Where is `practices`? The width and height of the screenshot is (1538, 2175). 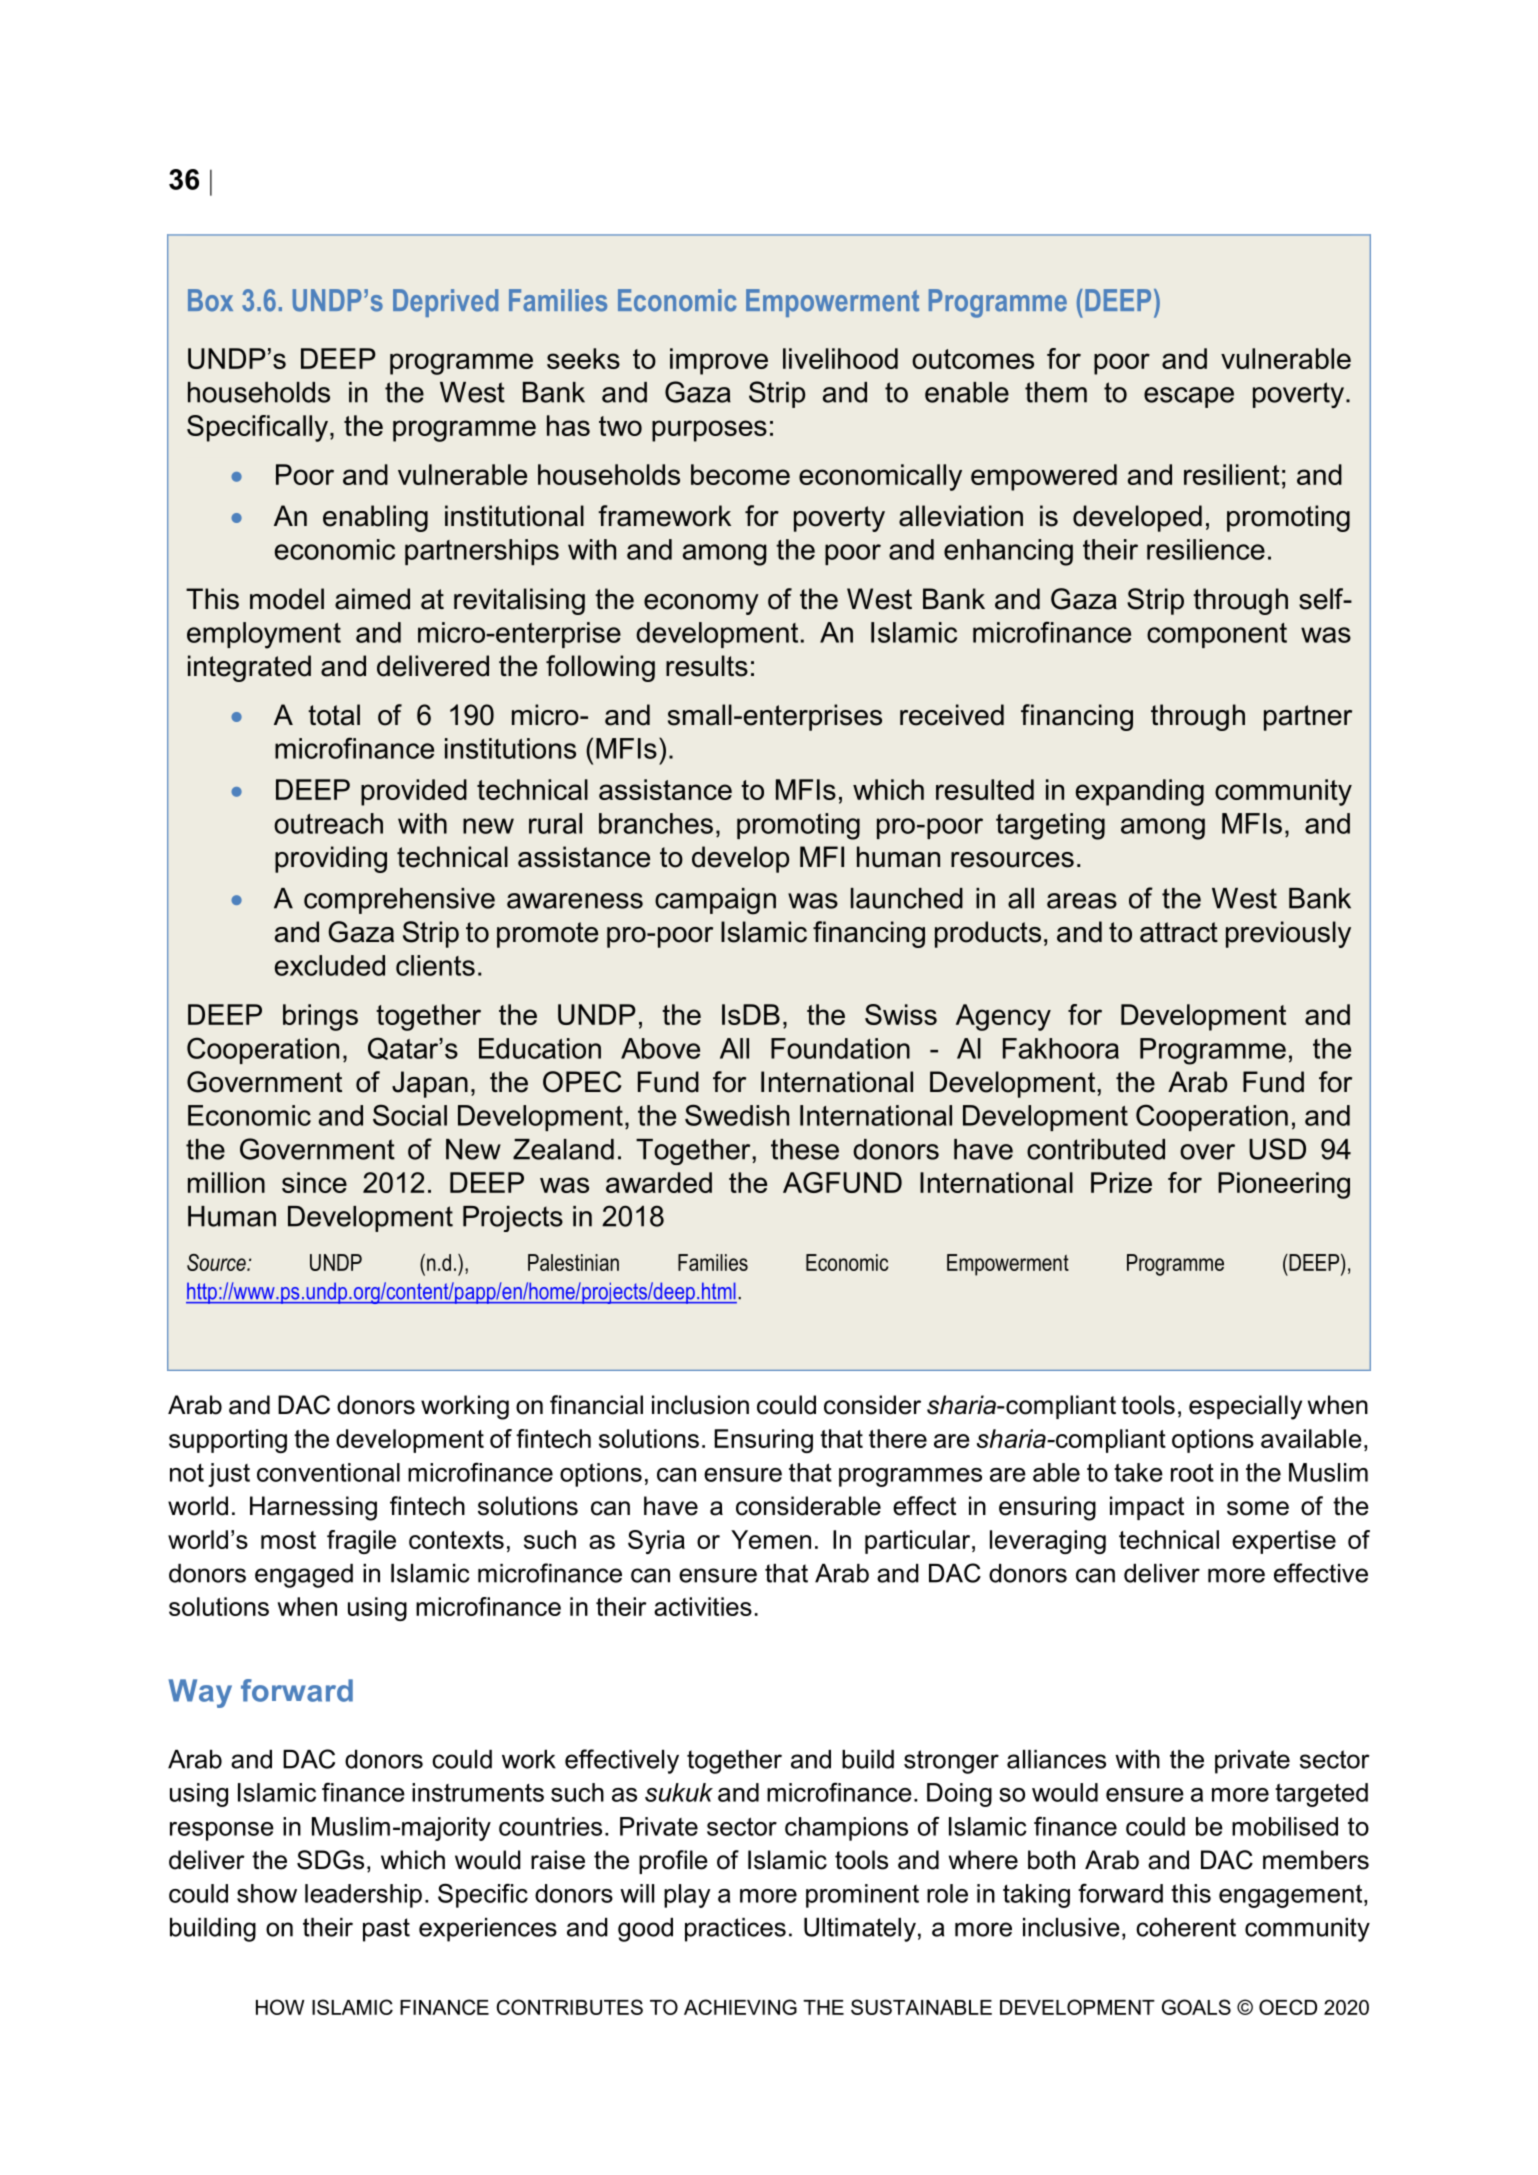 practices is located at coordinates (735, 1930).
